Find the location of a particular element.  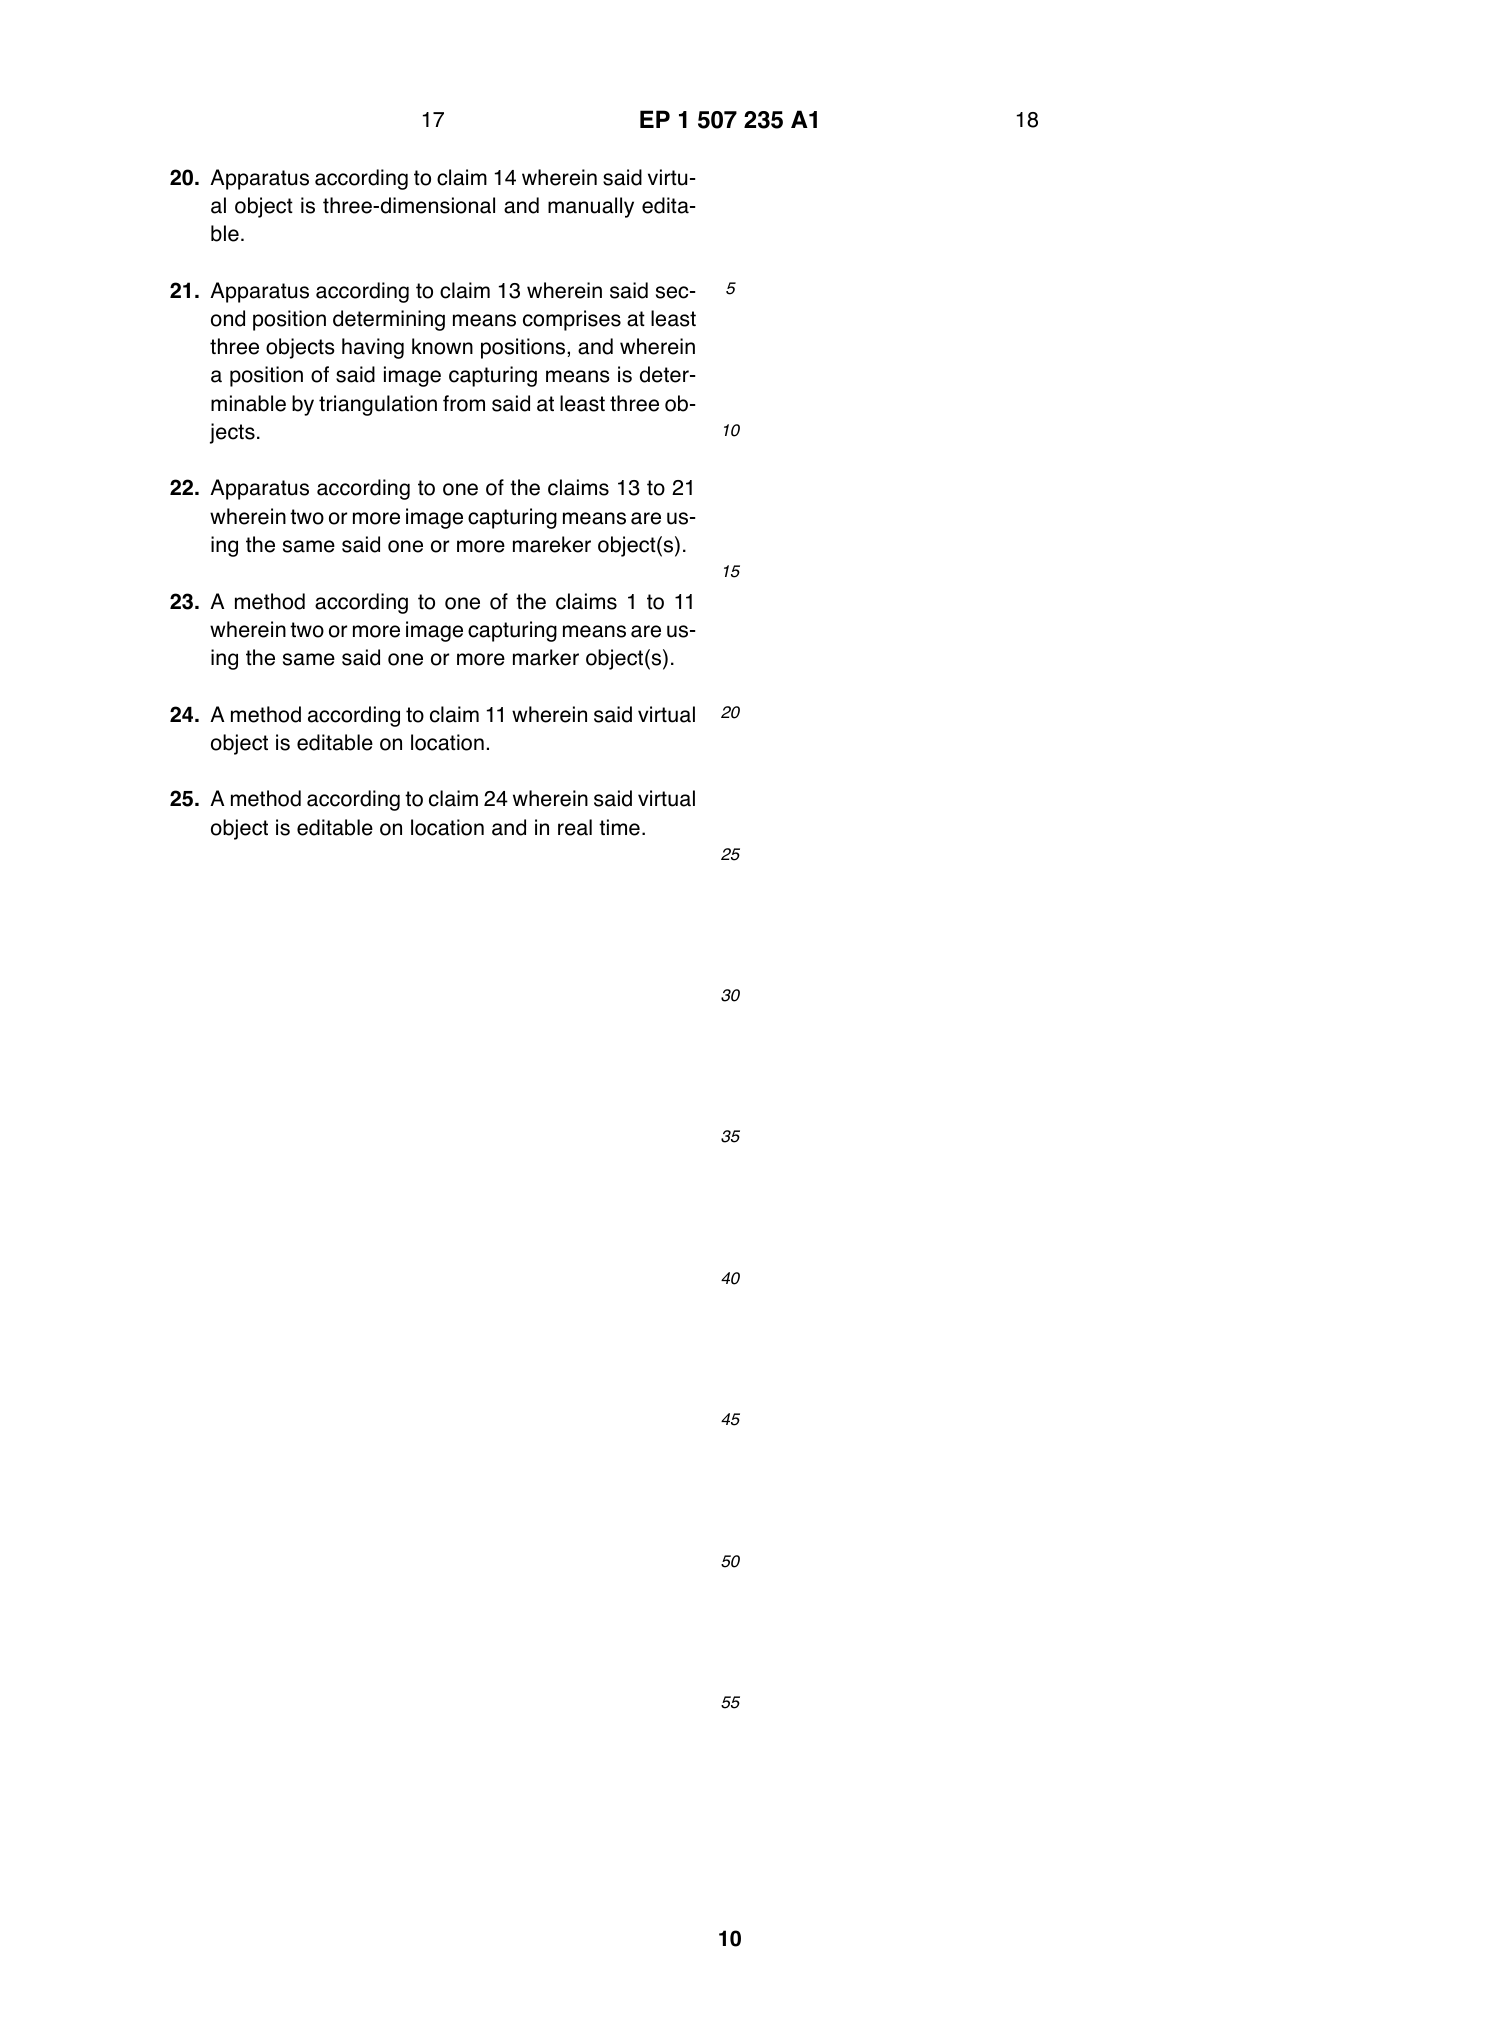

known is located at coordinates (442, 346).
